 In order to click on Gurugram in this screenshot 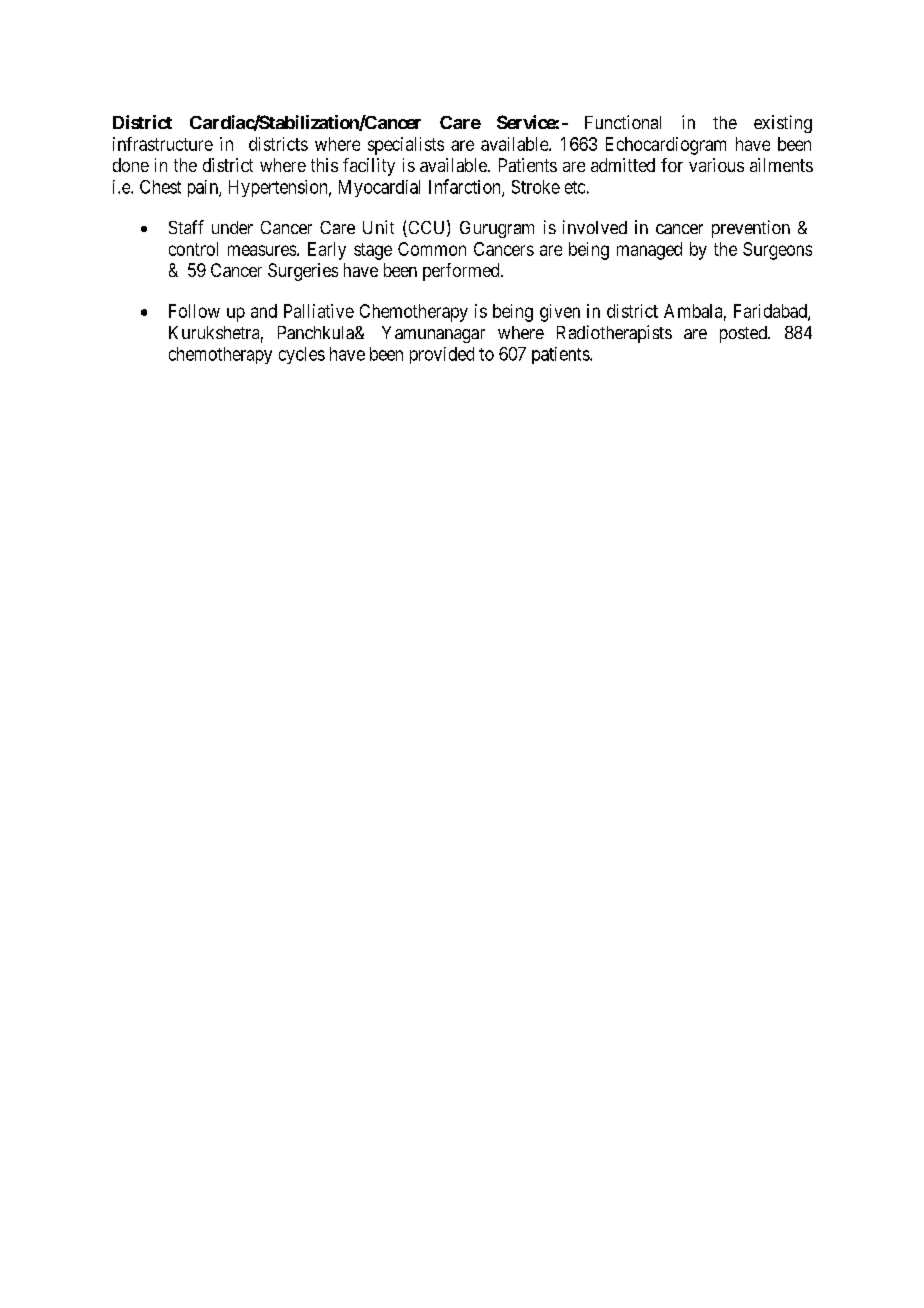, I will do `click(497, 229)`.
